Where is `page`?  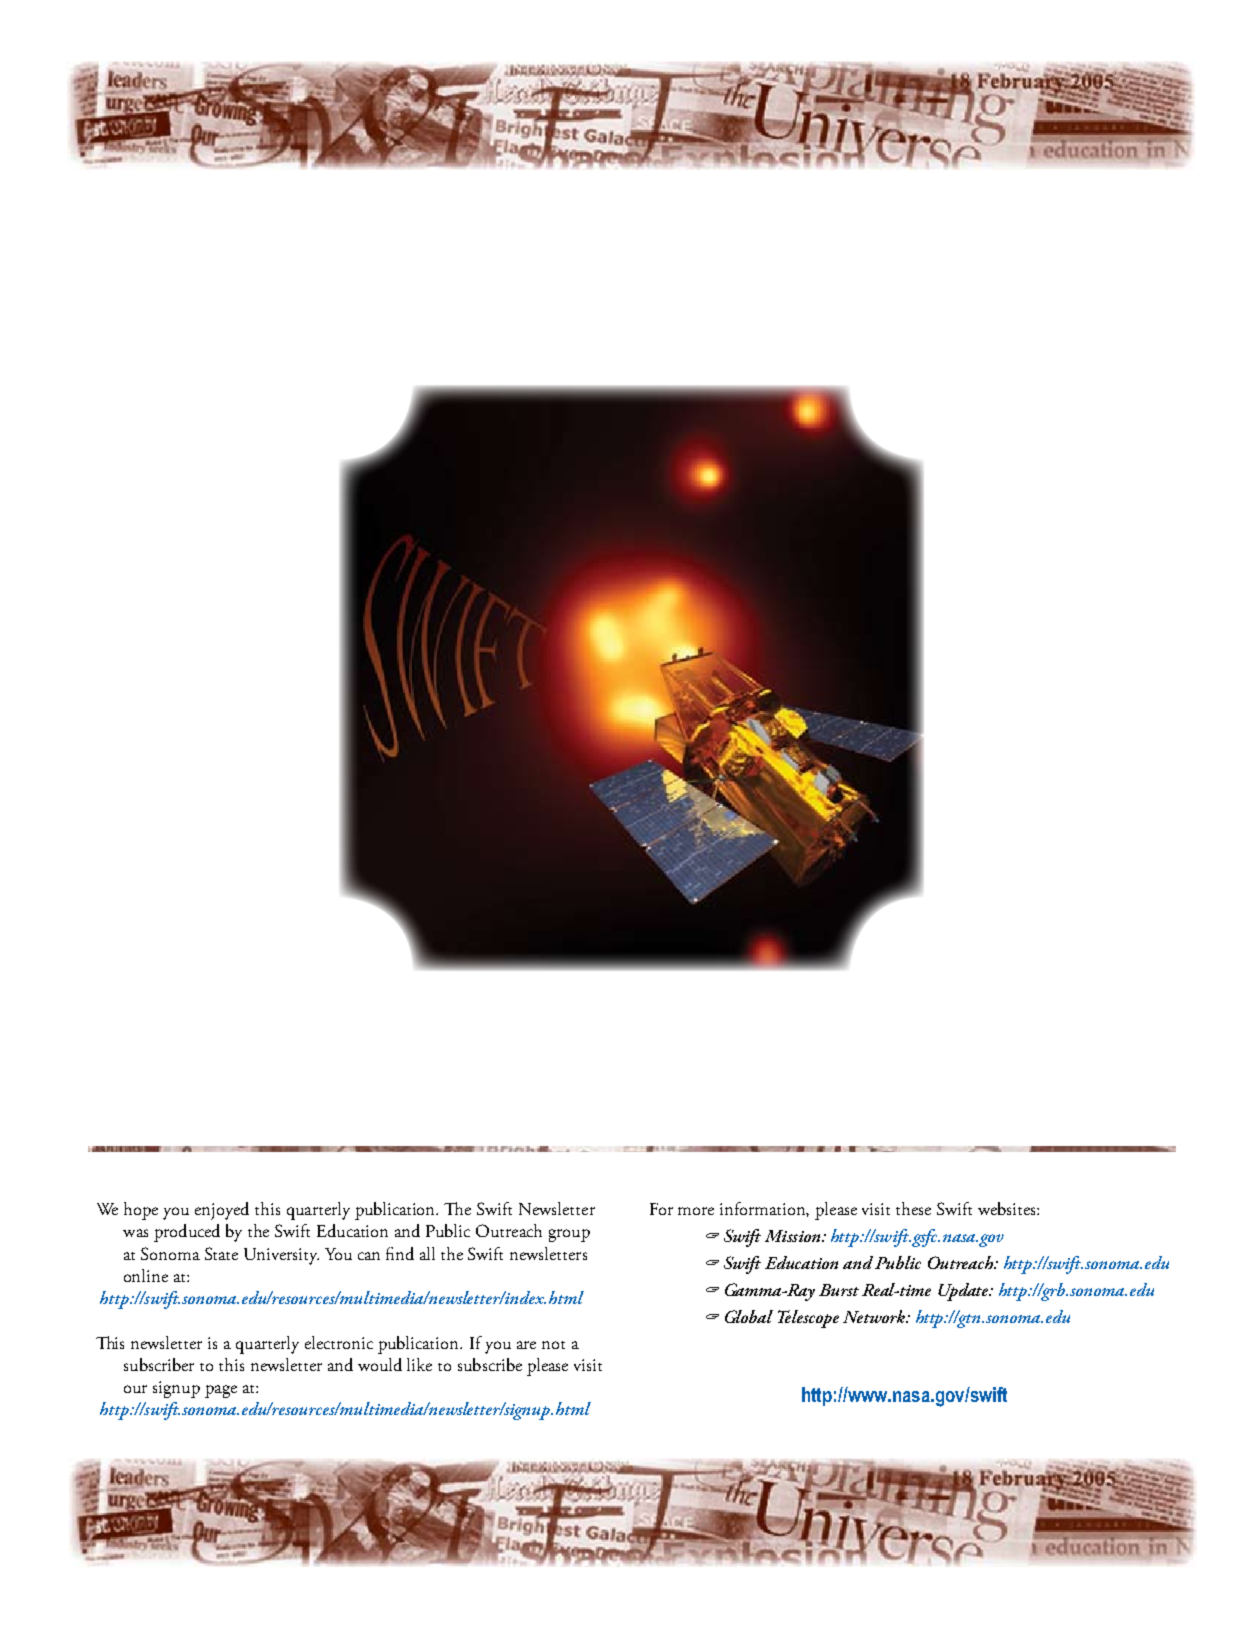
page is located at coordinates (221, 1391).
